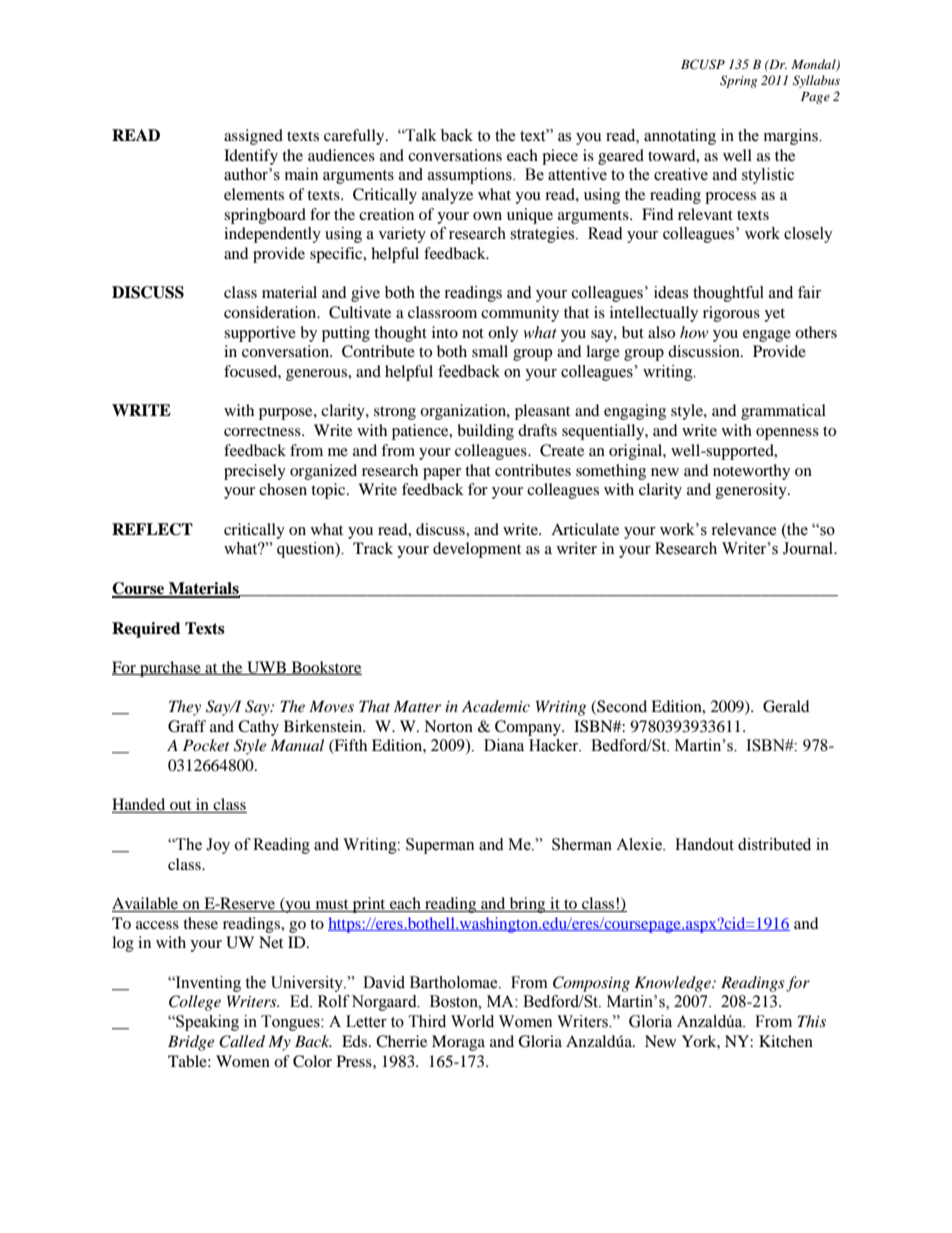 The height and width of the screenshot is (1233, 952). What do you see at coordinates (206, 1023) in the screenshot?
I see `Speaking` at bounding box center [206, 1023].
